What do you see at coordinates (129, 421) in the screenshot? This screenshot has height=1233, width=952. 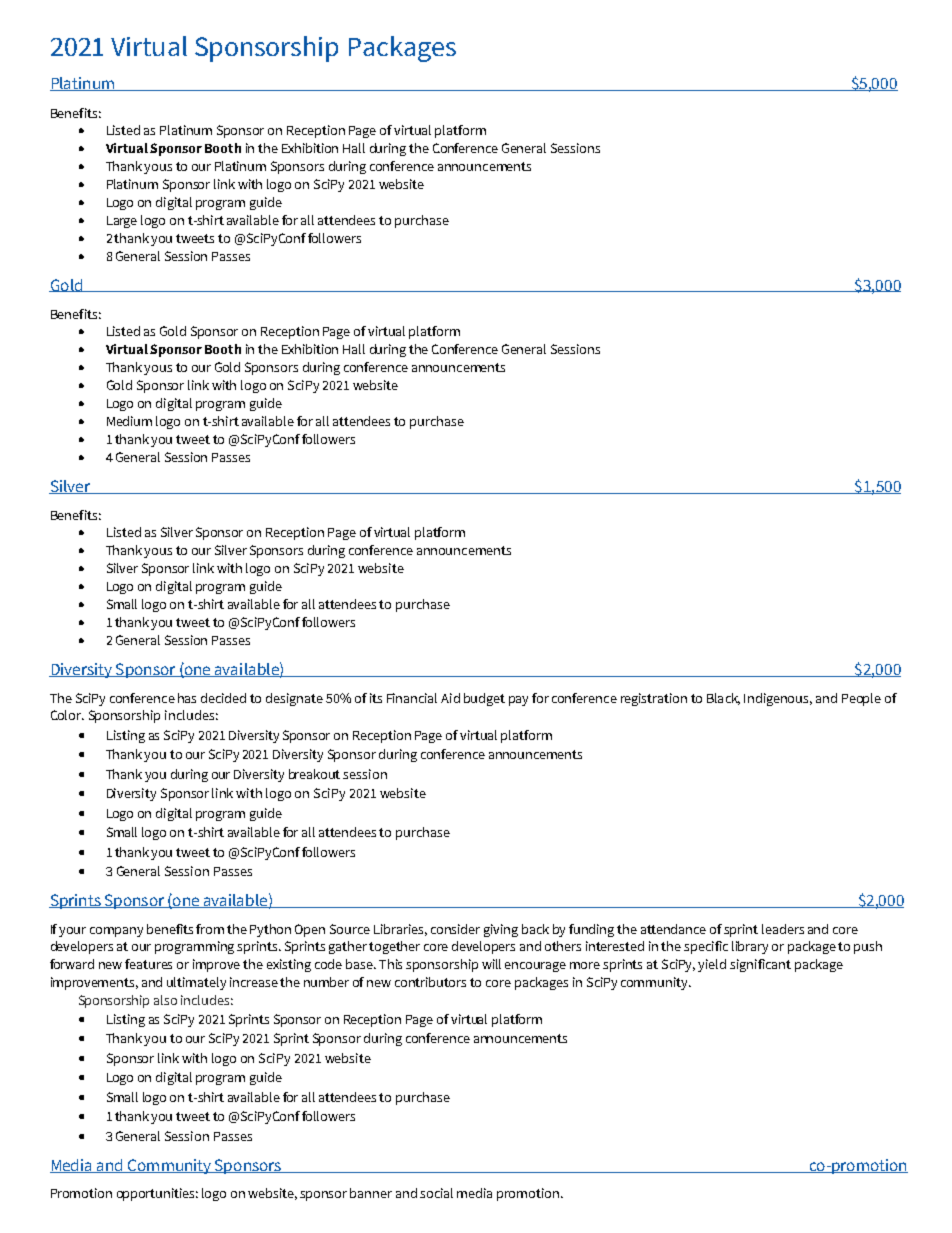 I see `Medium` at bounding box center [129, 421].
